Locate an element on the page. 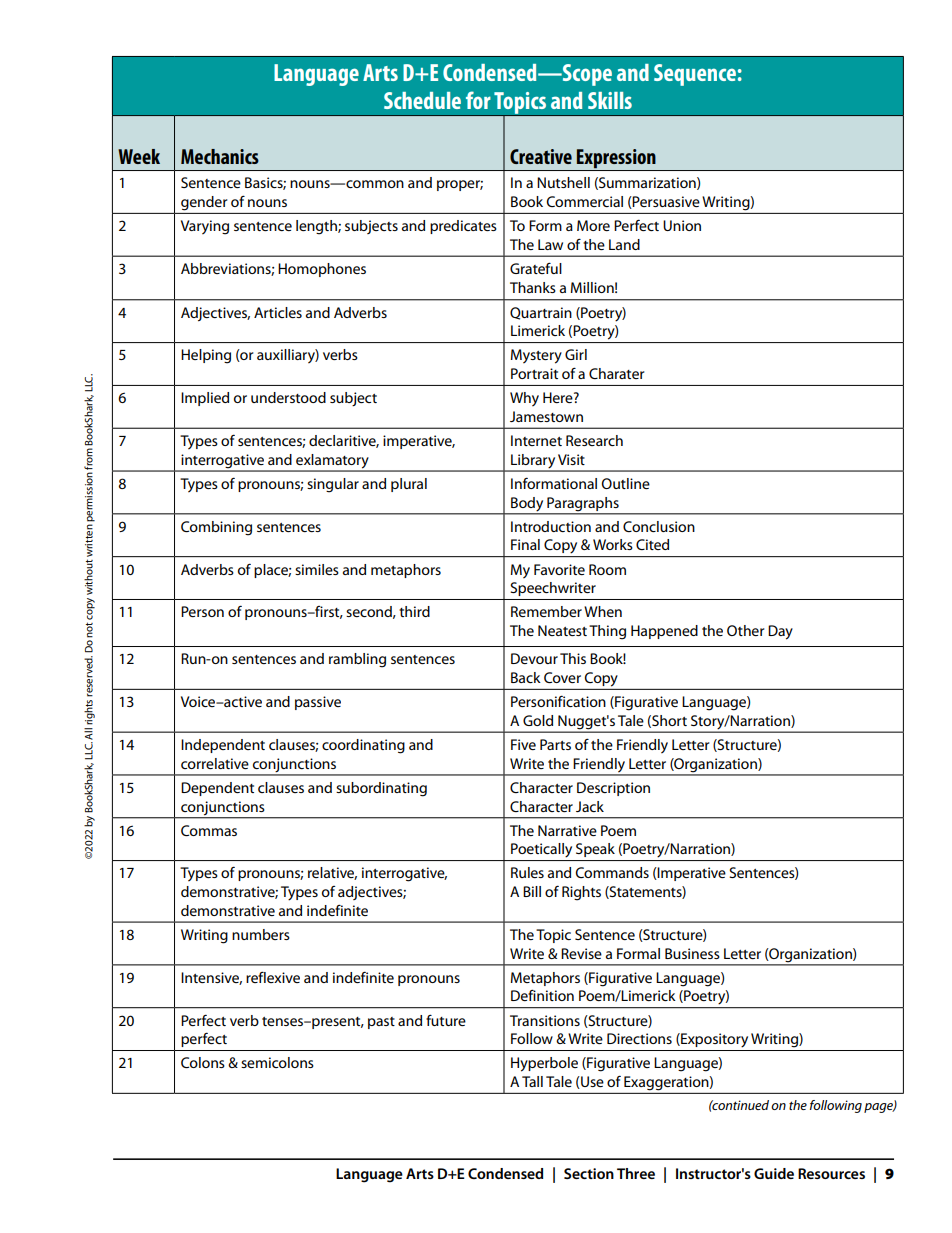 The width and height of the document is (952, 1233). Schedule is located at coordinates (422, 100).
